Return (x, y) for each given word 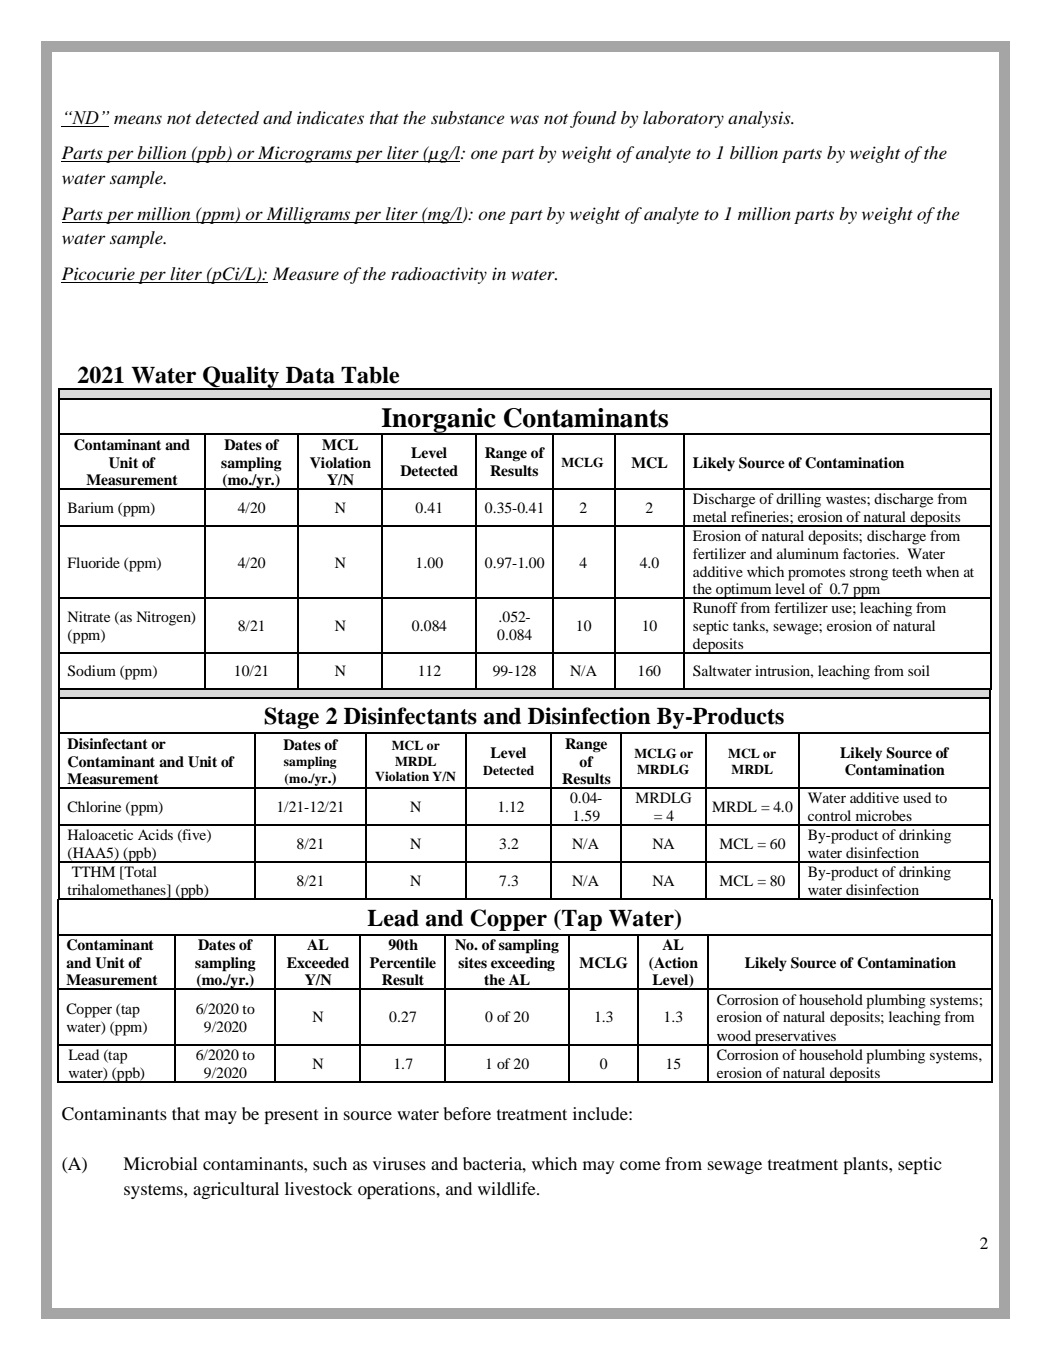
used (917, 797)
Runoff (715, 607)
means (138, 119)
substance (468, 117)
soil (919, 670)
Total (139, 873)
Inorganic (439, 421)
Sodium (92, 671)
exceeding (523, 964)
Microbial (160, 1163)
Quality (241, 378)
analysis (760, 119)
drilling (798, 500)
